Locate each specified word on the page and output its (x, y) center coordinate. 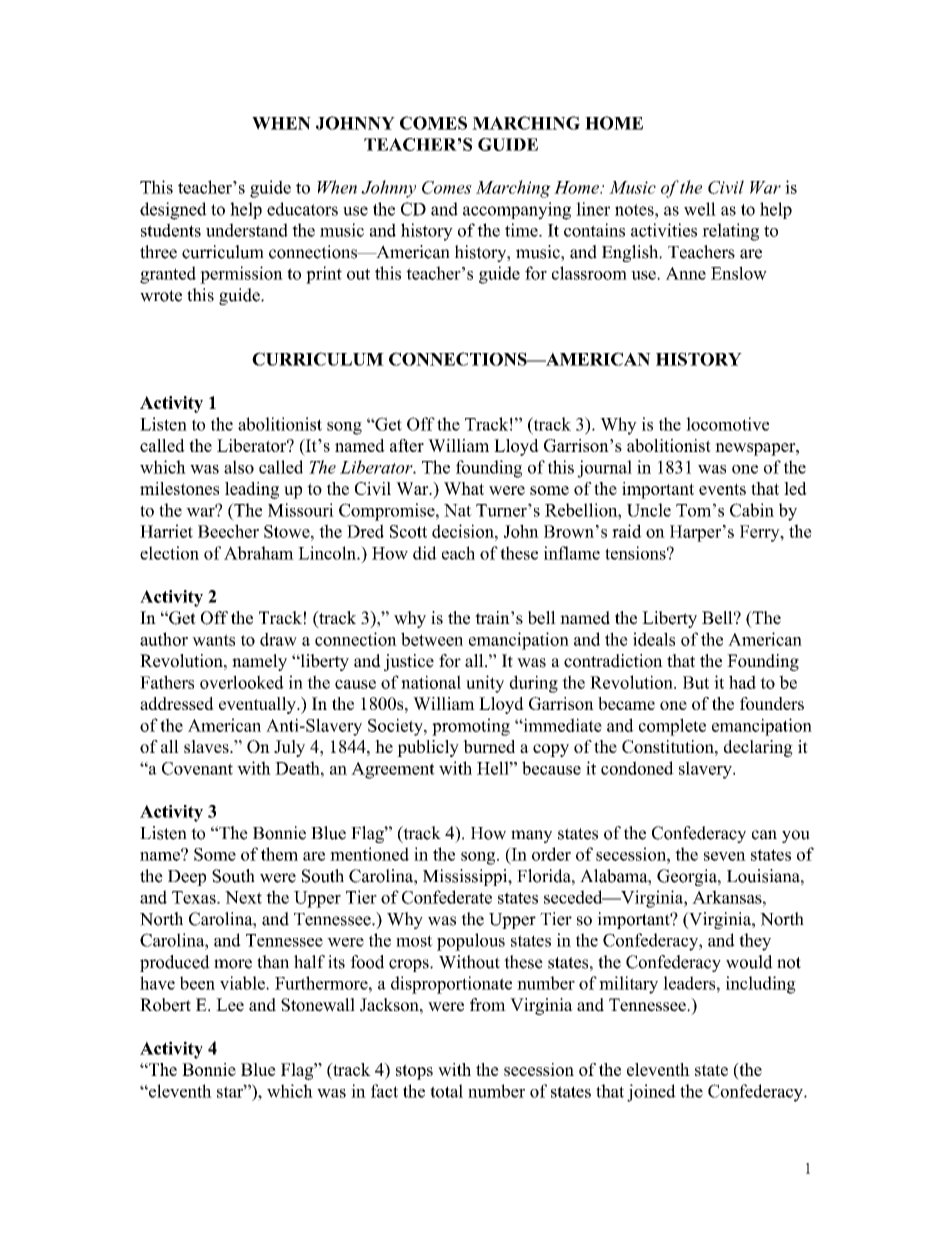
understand (247, 230)
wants (213, 640)
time (522, 230)
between (432, 639)
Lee (230, 1005)
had (742, 682)
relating (730, 232)
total (446, 1091)
